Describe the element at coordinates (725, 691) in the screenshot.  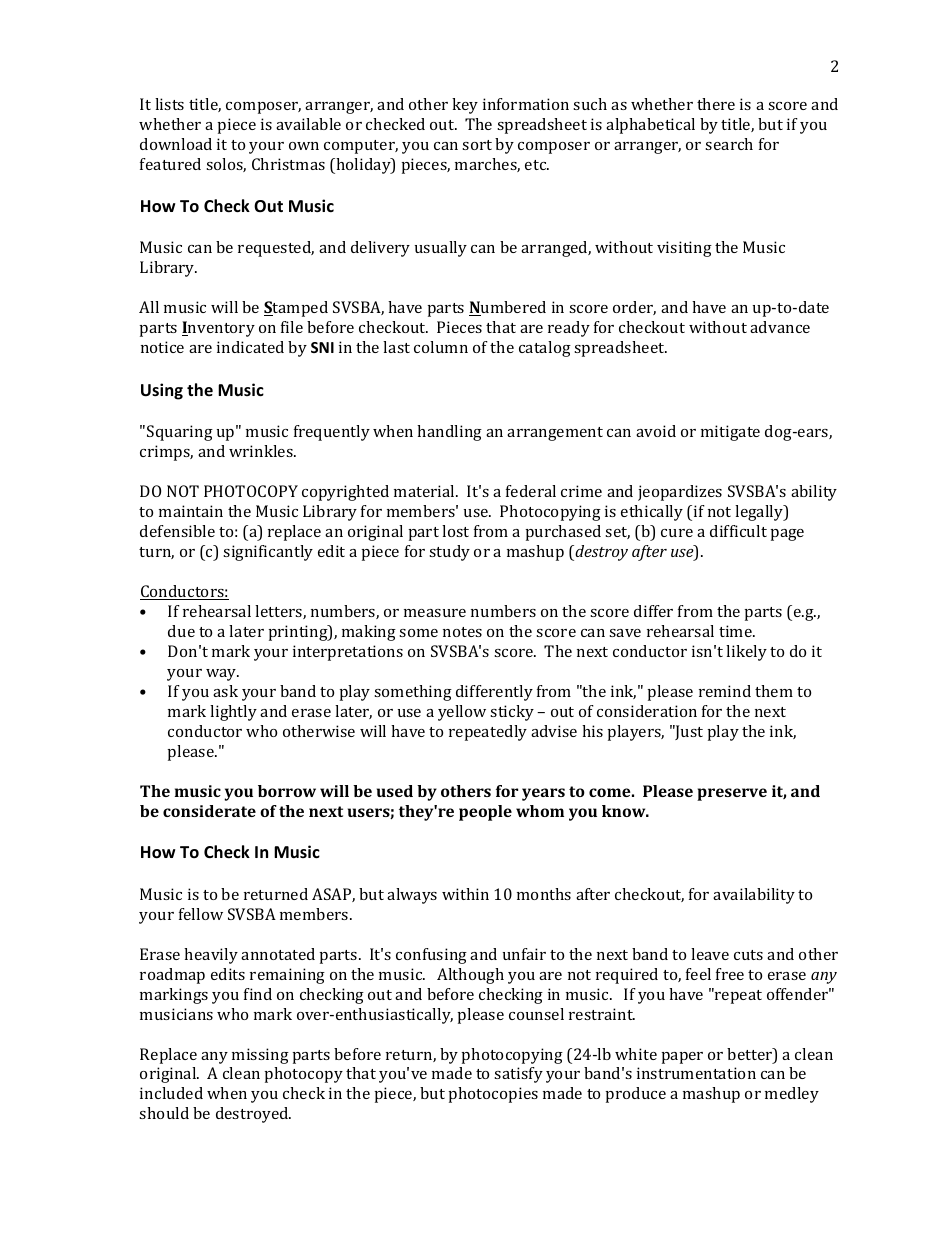
I see `remind` at that location.
